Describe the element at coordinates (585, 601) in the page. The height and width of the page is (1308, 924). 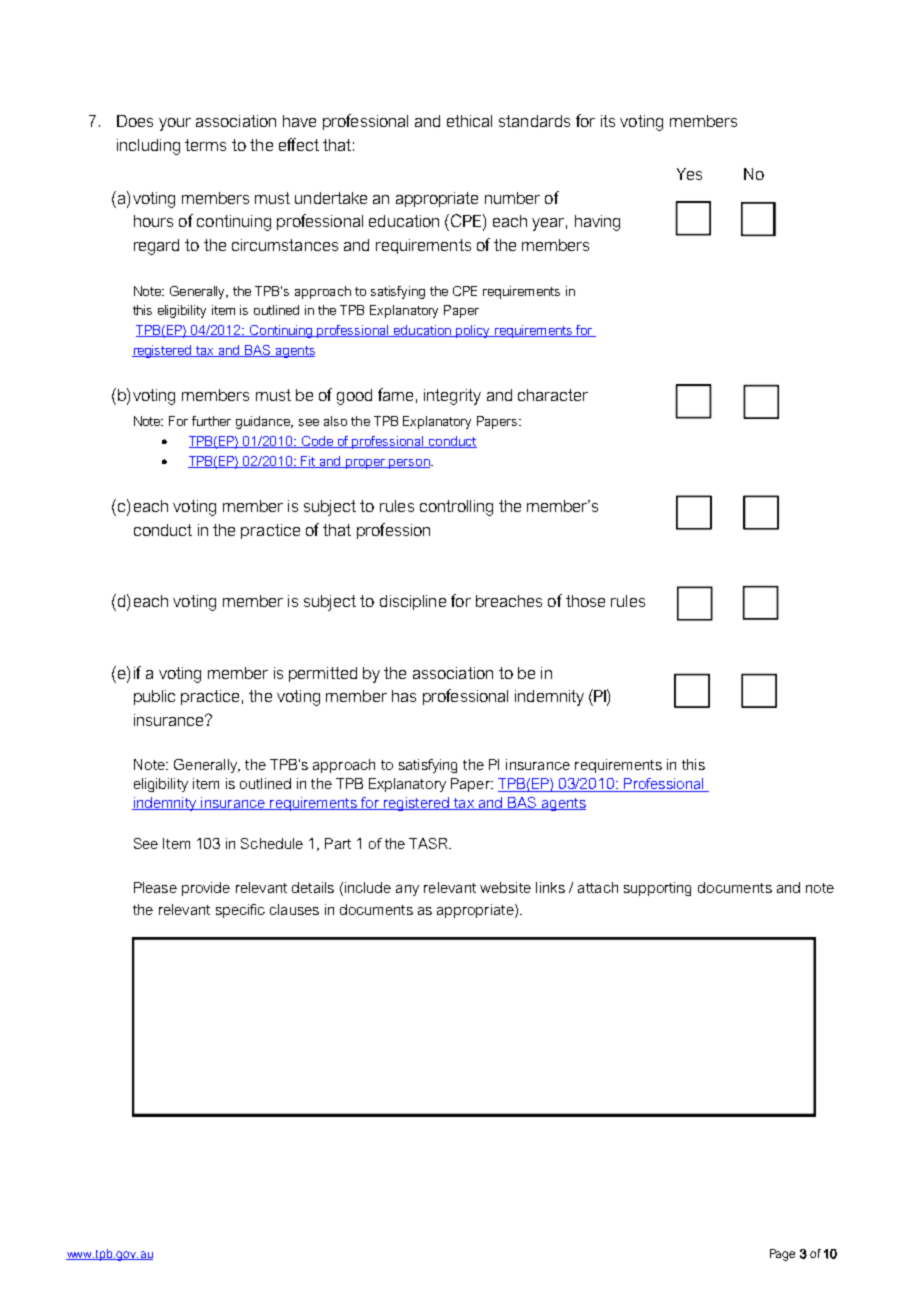
I see `those` at that location.
